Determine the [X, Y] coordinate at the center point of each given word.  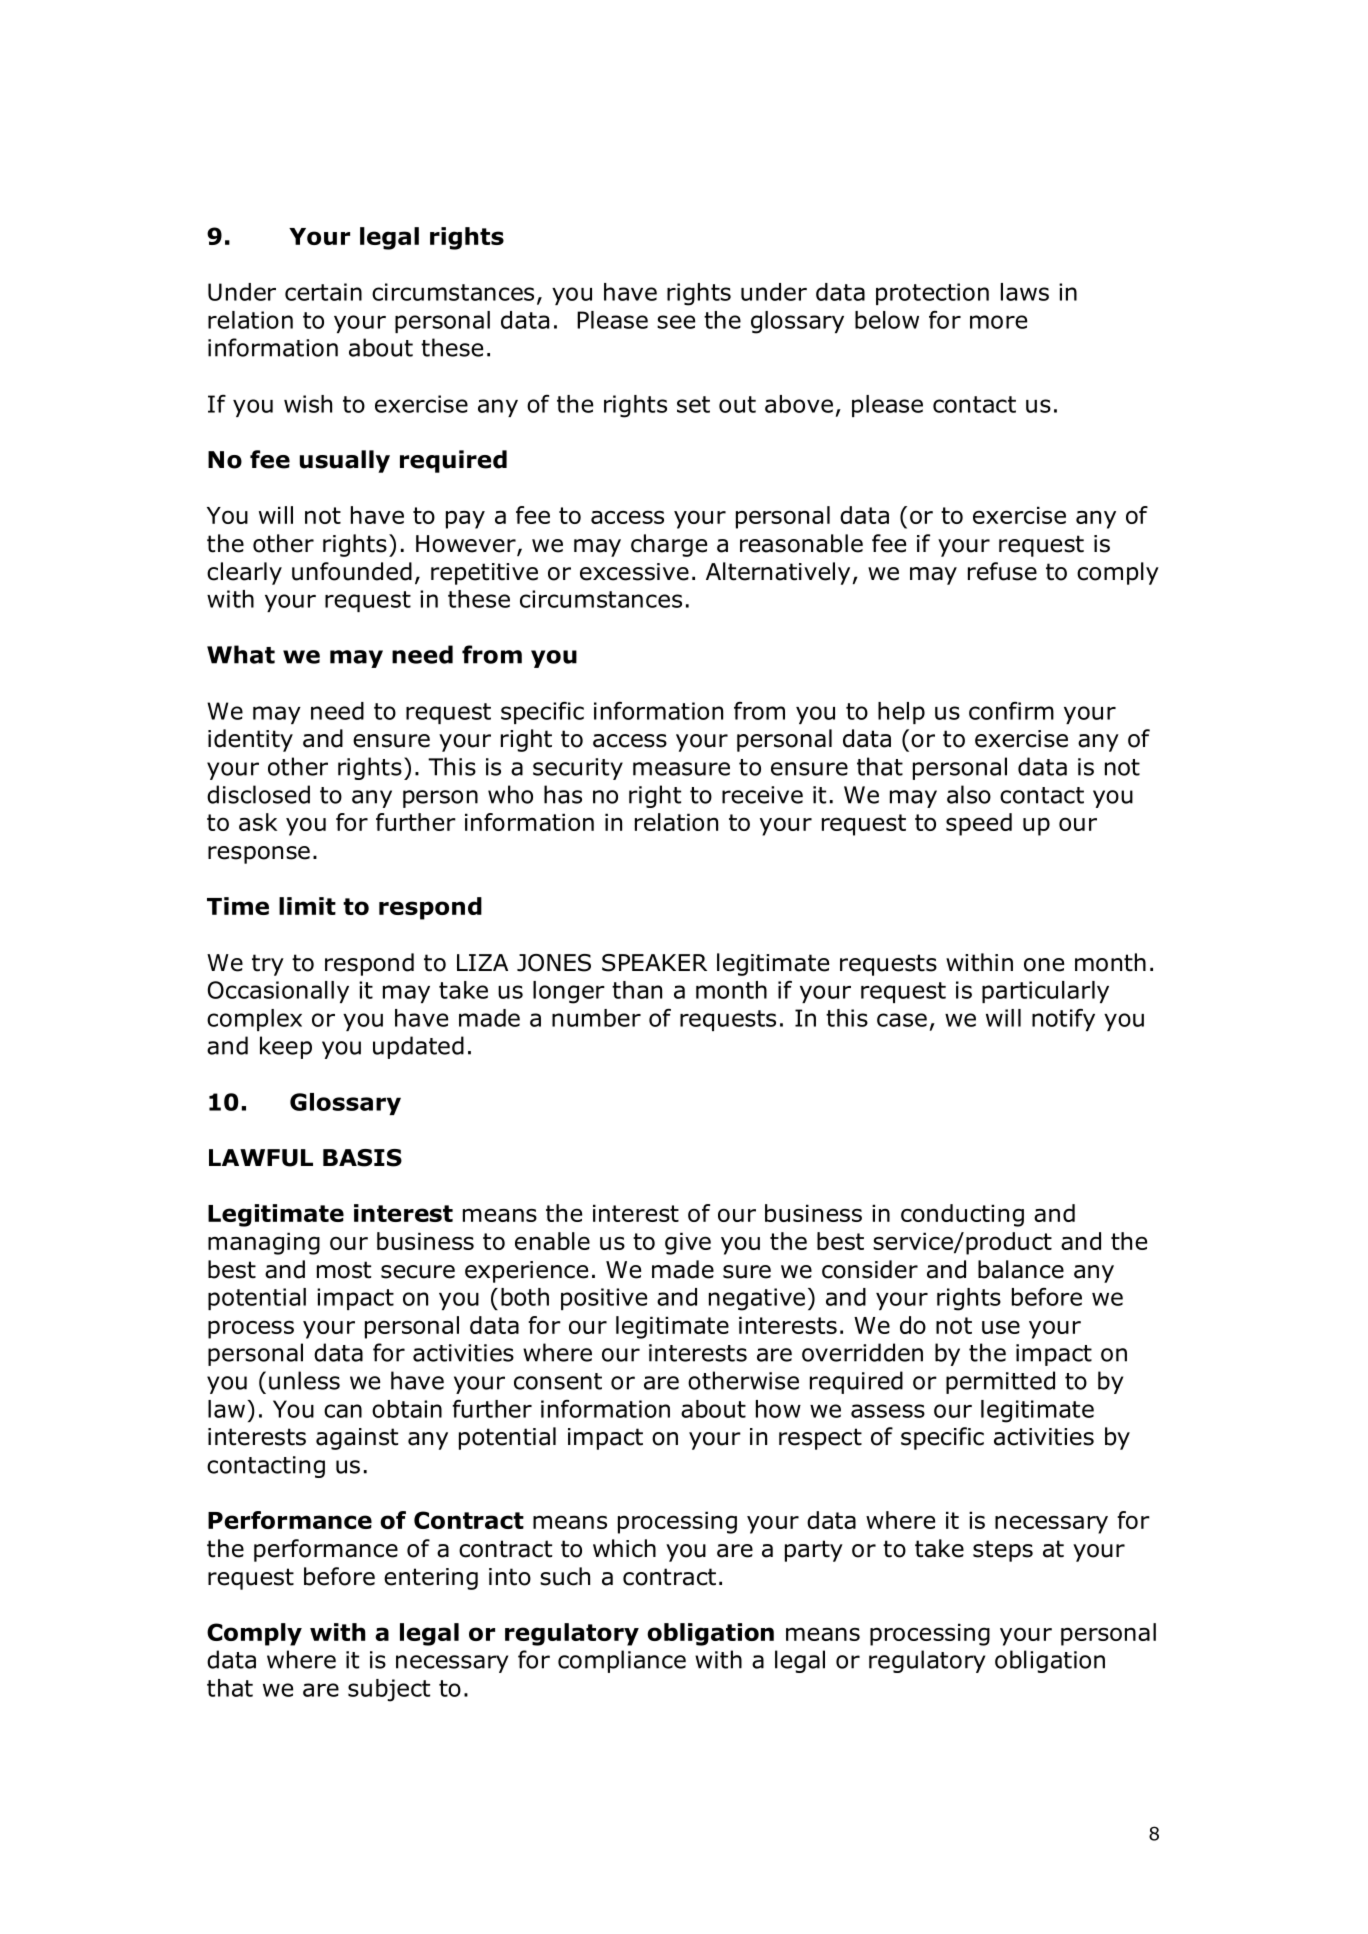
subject [389, 1690]
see [676, 322]
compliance [622, 1661]
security [578, 769]
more [998, 322]
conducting [962, 1215]
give [688, 1243]
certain [323, 292]
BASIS [362, 1158]
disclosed [258, 794]
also [969, 794]
